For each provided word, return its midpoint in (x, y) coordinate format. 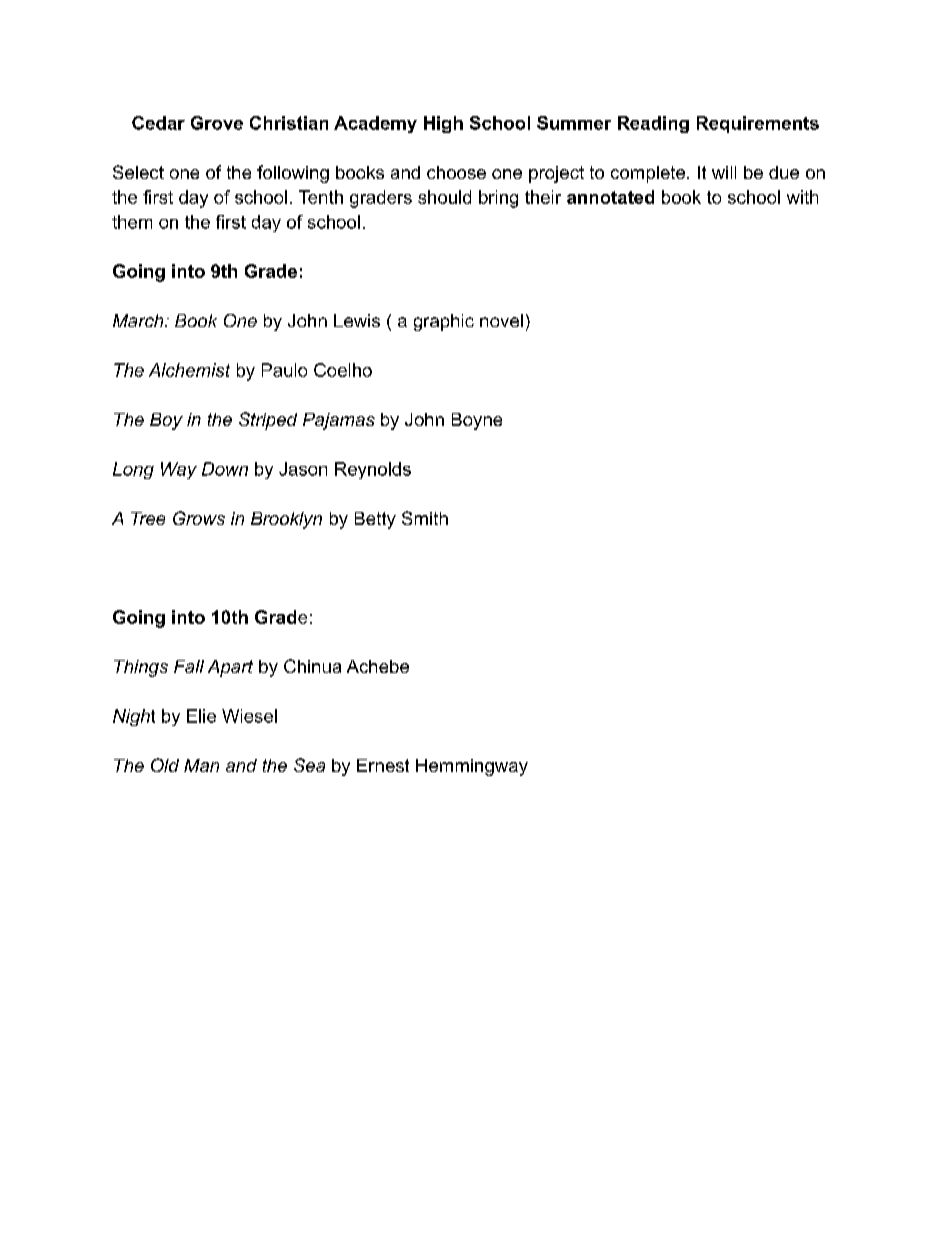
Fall (189, 666)
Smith (425, 518)
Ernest (383, 765)
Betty (375, 520)
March (139, 320)
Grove (217, 123)
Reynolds (373, 470)
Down (225, 469)
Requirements (758, 124)
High (443, 124)
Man (201, 765)
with (802, 197)
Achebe (378, 666)
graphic (444, 322)
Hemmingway (472, 767)
